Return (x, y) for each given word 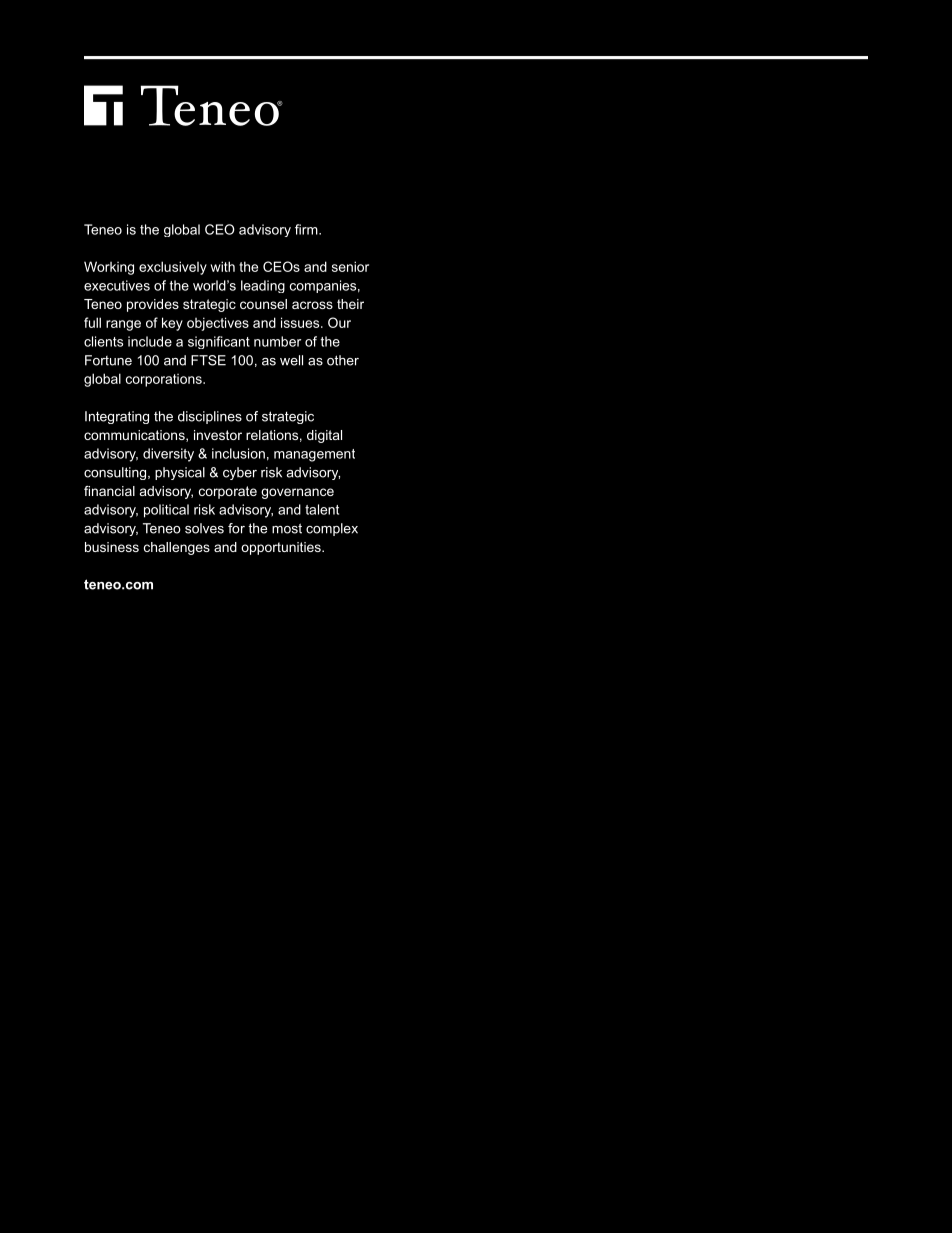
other (343, 360)
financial (109, 491)
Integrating (117, 417)
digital (324, 436)
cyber (240, 473)
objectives (218, 324)
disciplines (210, 417)
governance (297, 493)
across (312, 305)
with (222, 266)
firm (307, 229)
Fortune (108, 360)
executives (117, 285)
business (112, 547)
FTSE (208, 360)
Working (109, 268)
